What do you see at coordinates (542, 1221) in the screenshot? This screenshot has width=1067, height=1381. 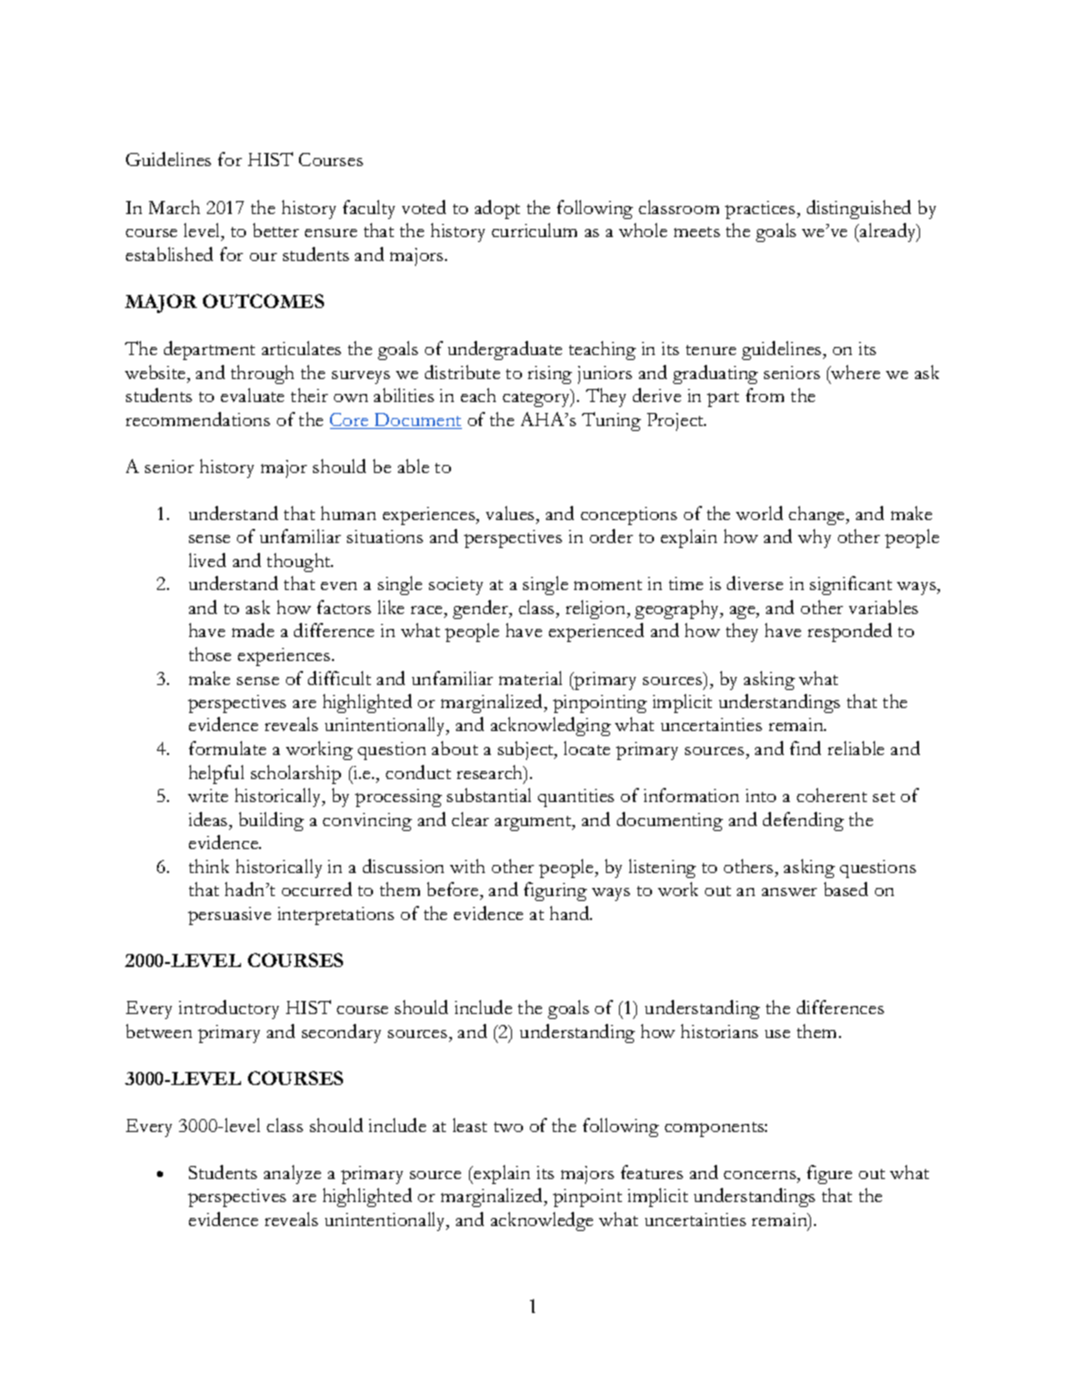 I see `acknowledge` at bounding box center [542, 1221].
